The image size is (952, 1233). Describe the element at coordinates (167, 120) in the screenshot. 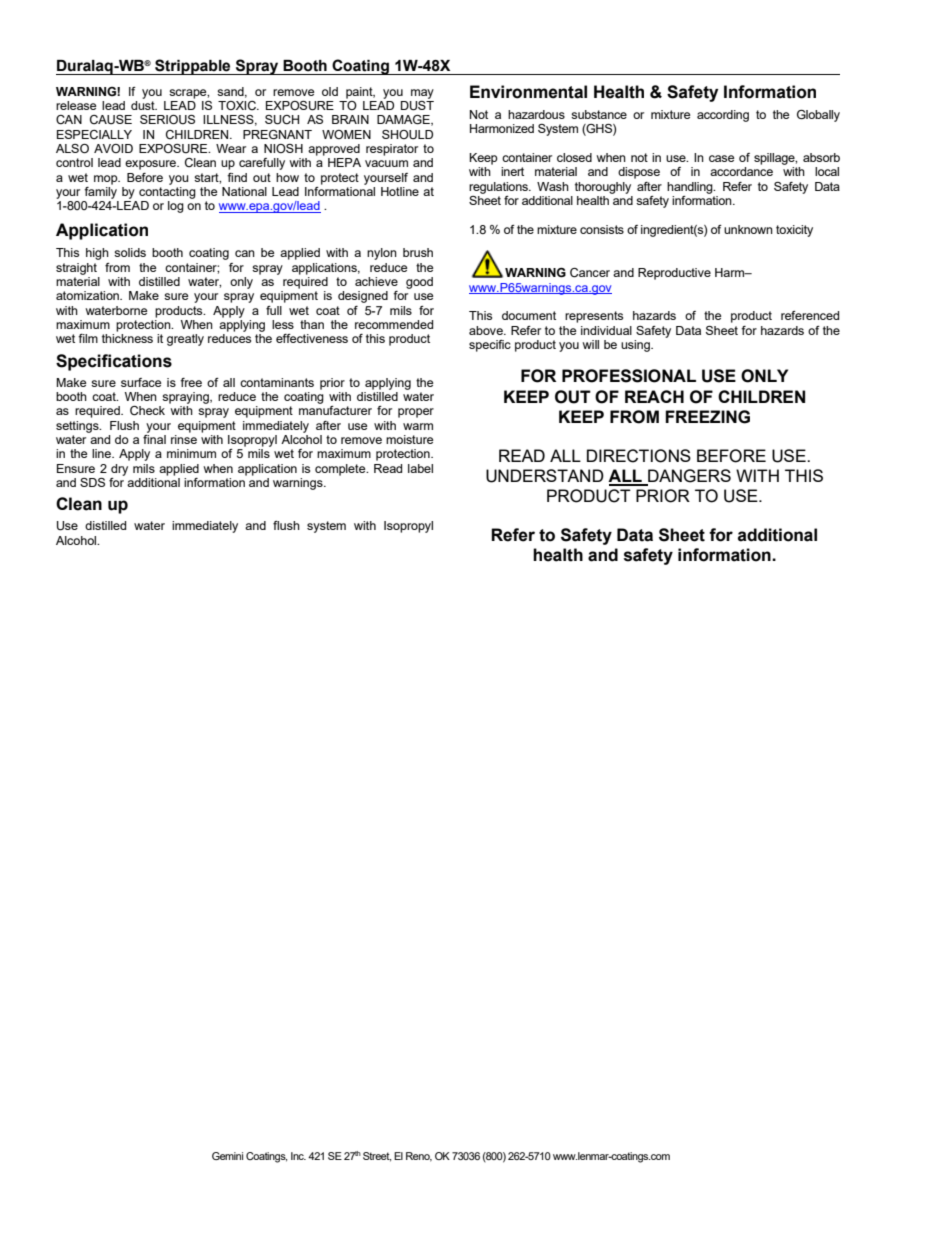

I see `SERIOUS` at that location.
